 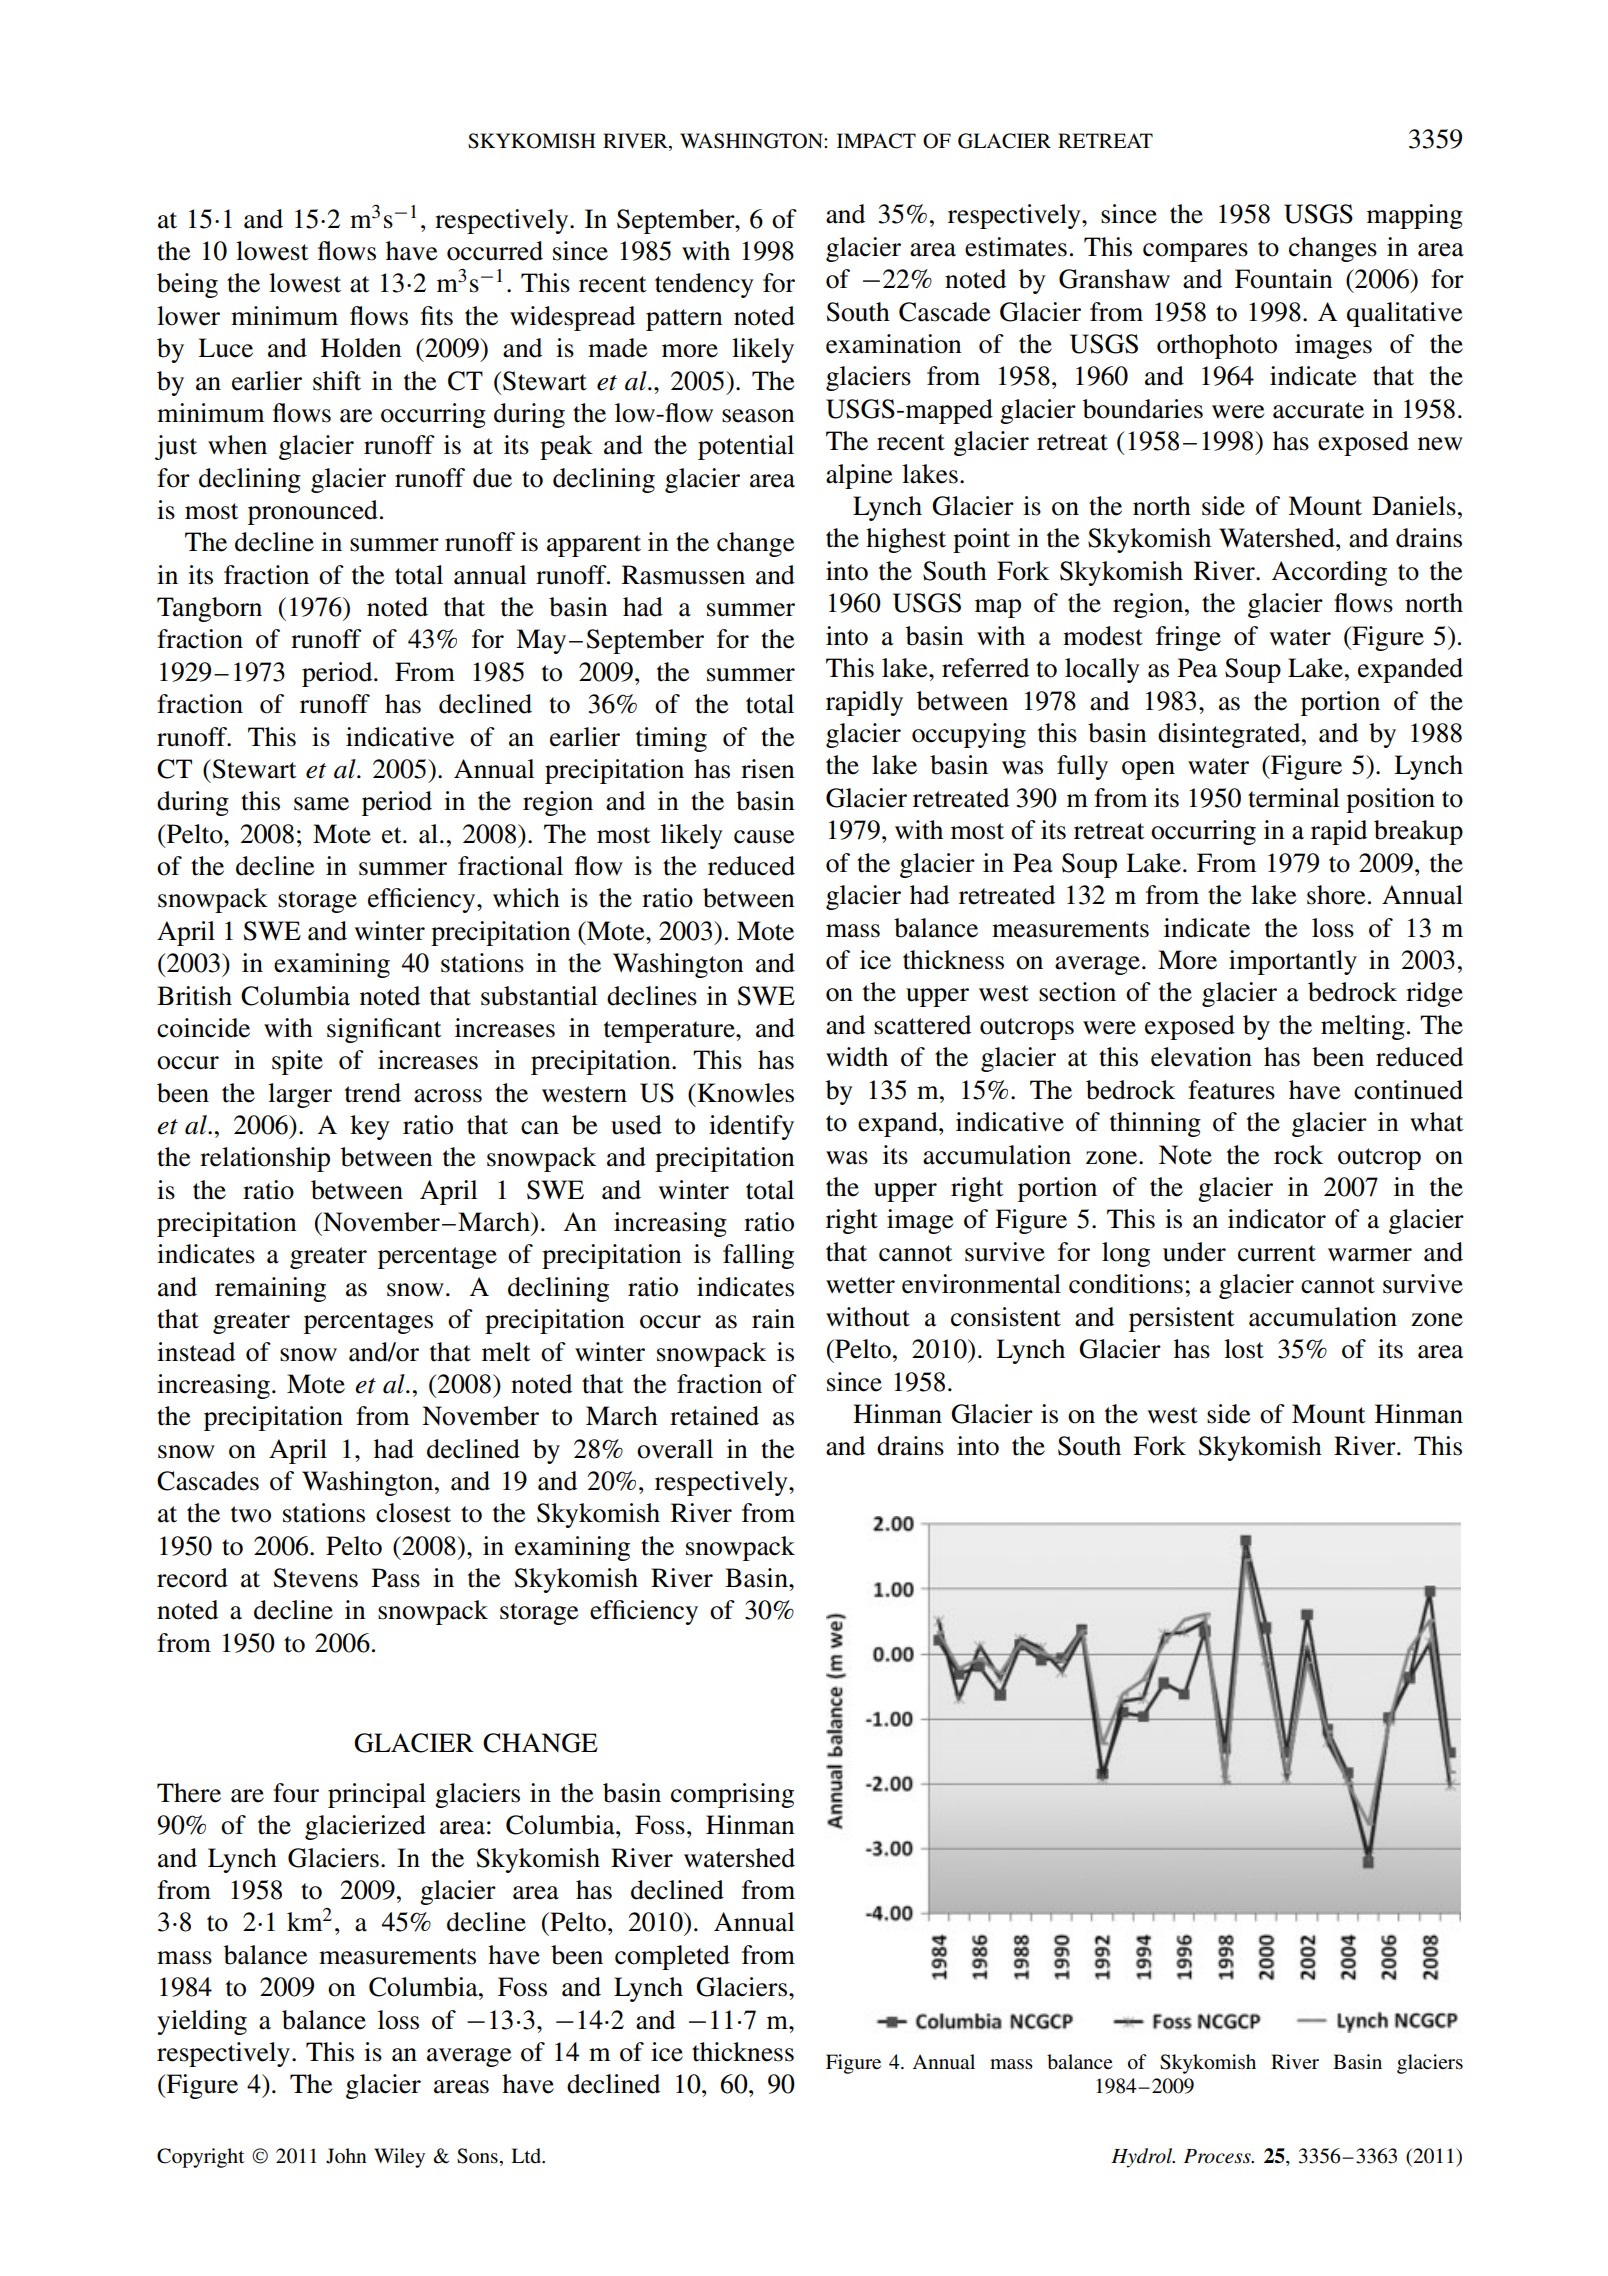 What do you see at coordinates (187, 285) in the page?
I see `being` at bounding box center [187, 285].
